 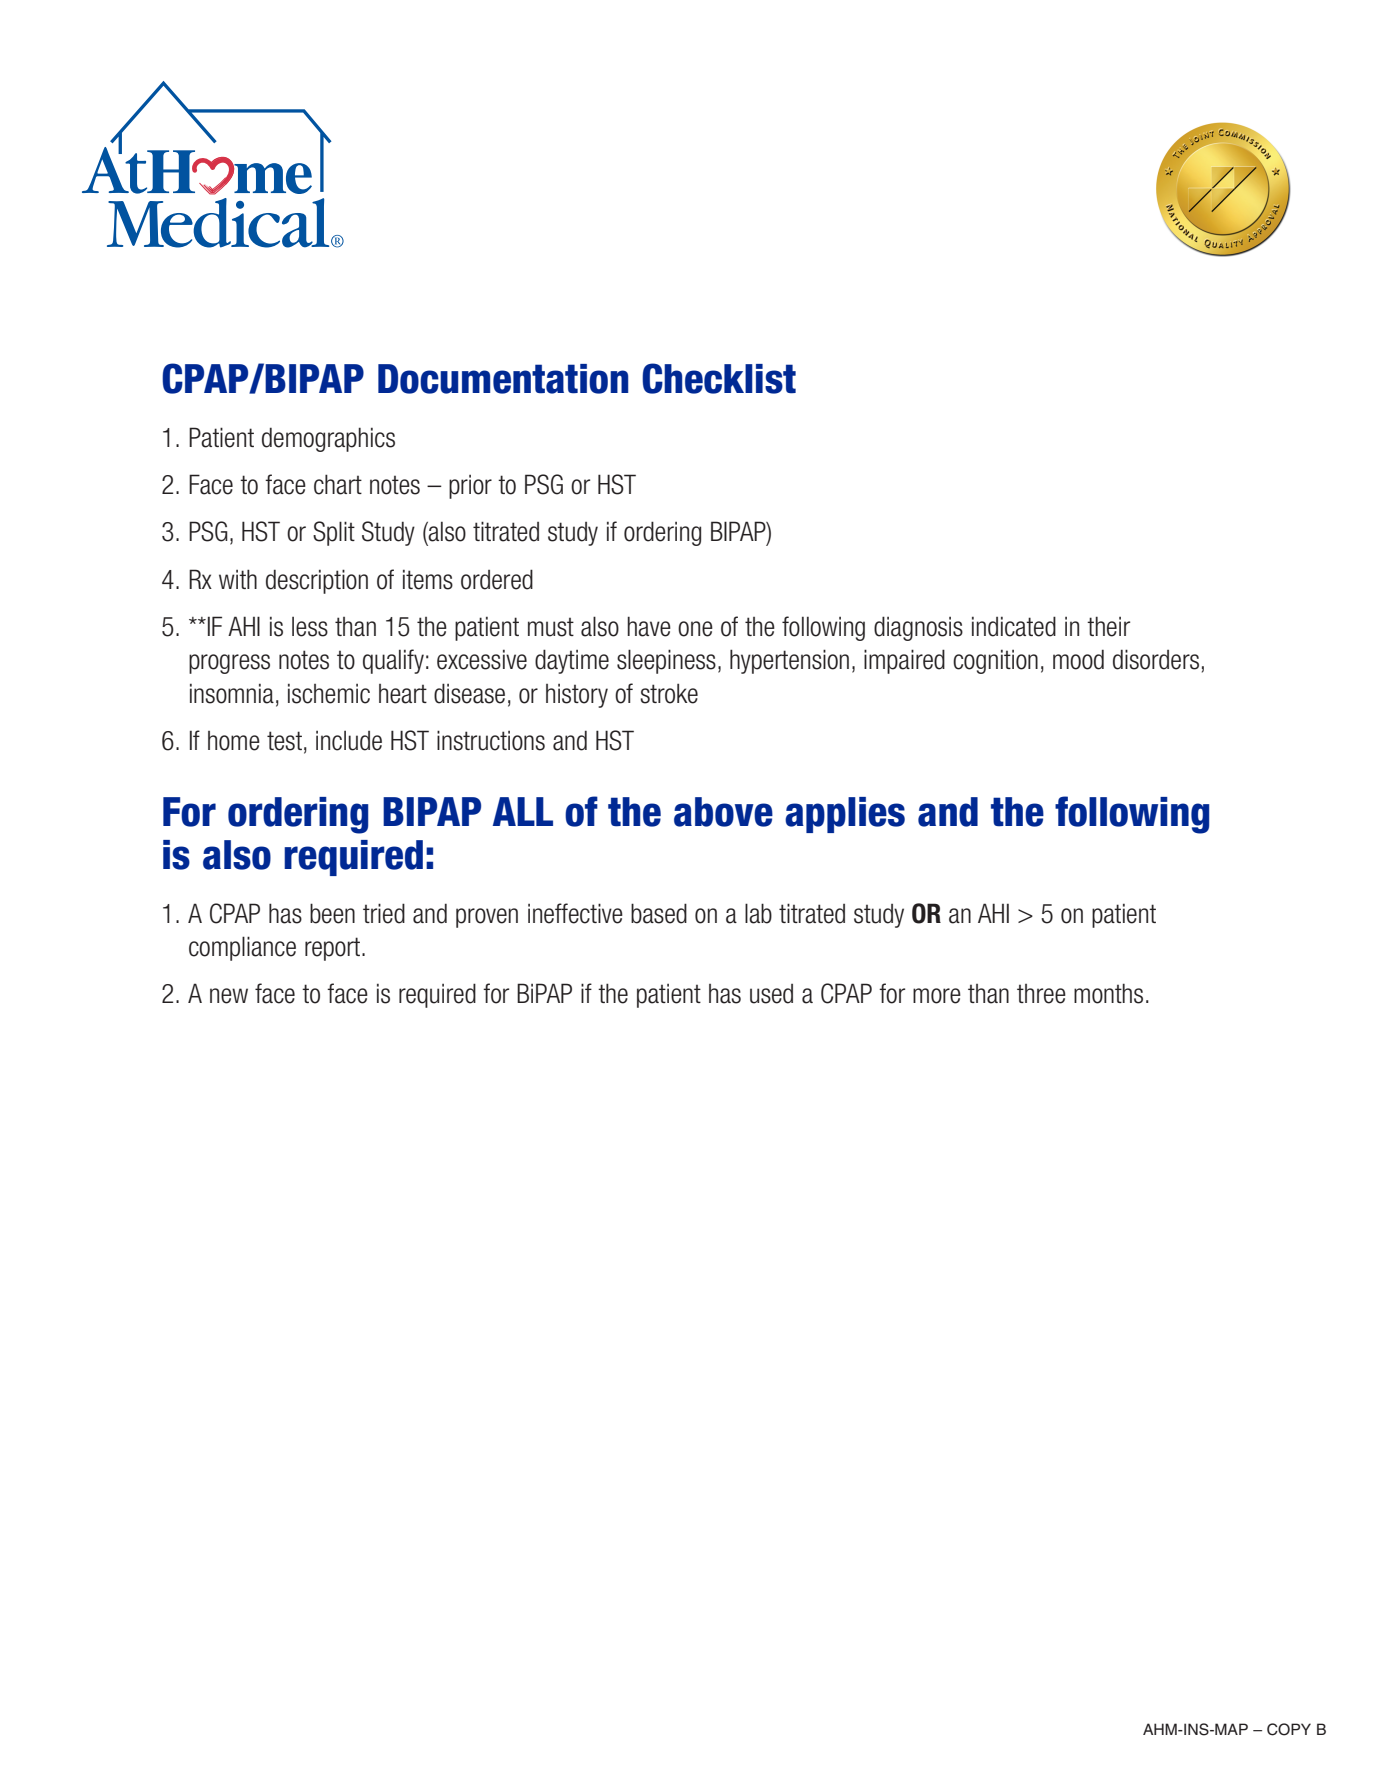 What do you see at coordinates (229, 996) in the screenshot?
I see `new` at bounding box center [229, 996].
